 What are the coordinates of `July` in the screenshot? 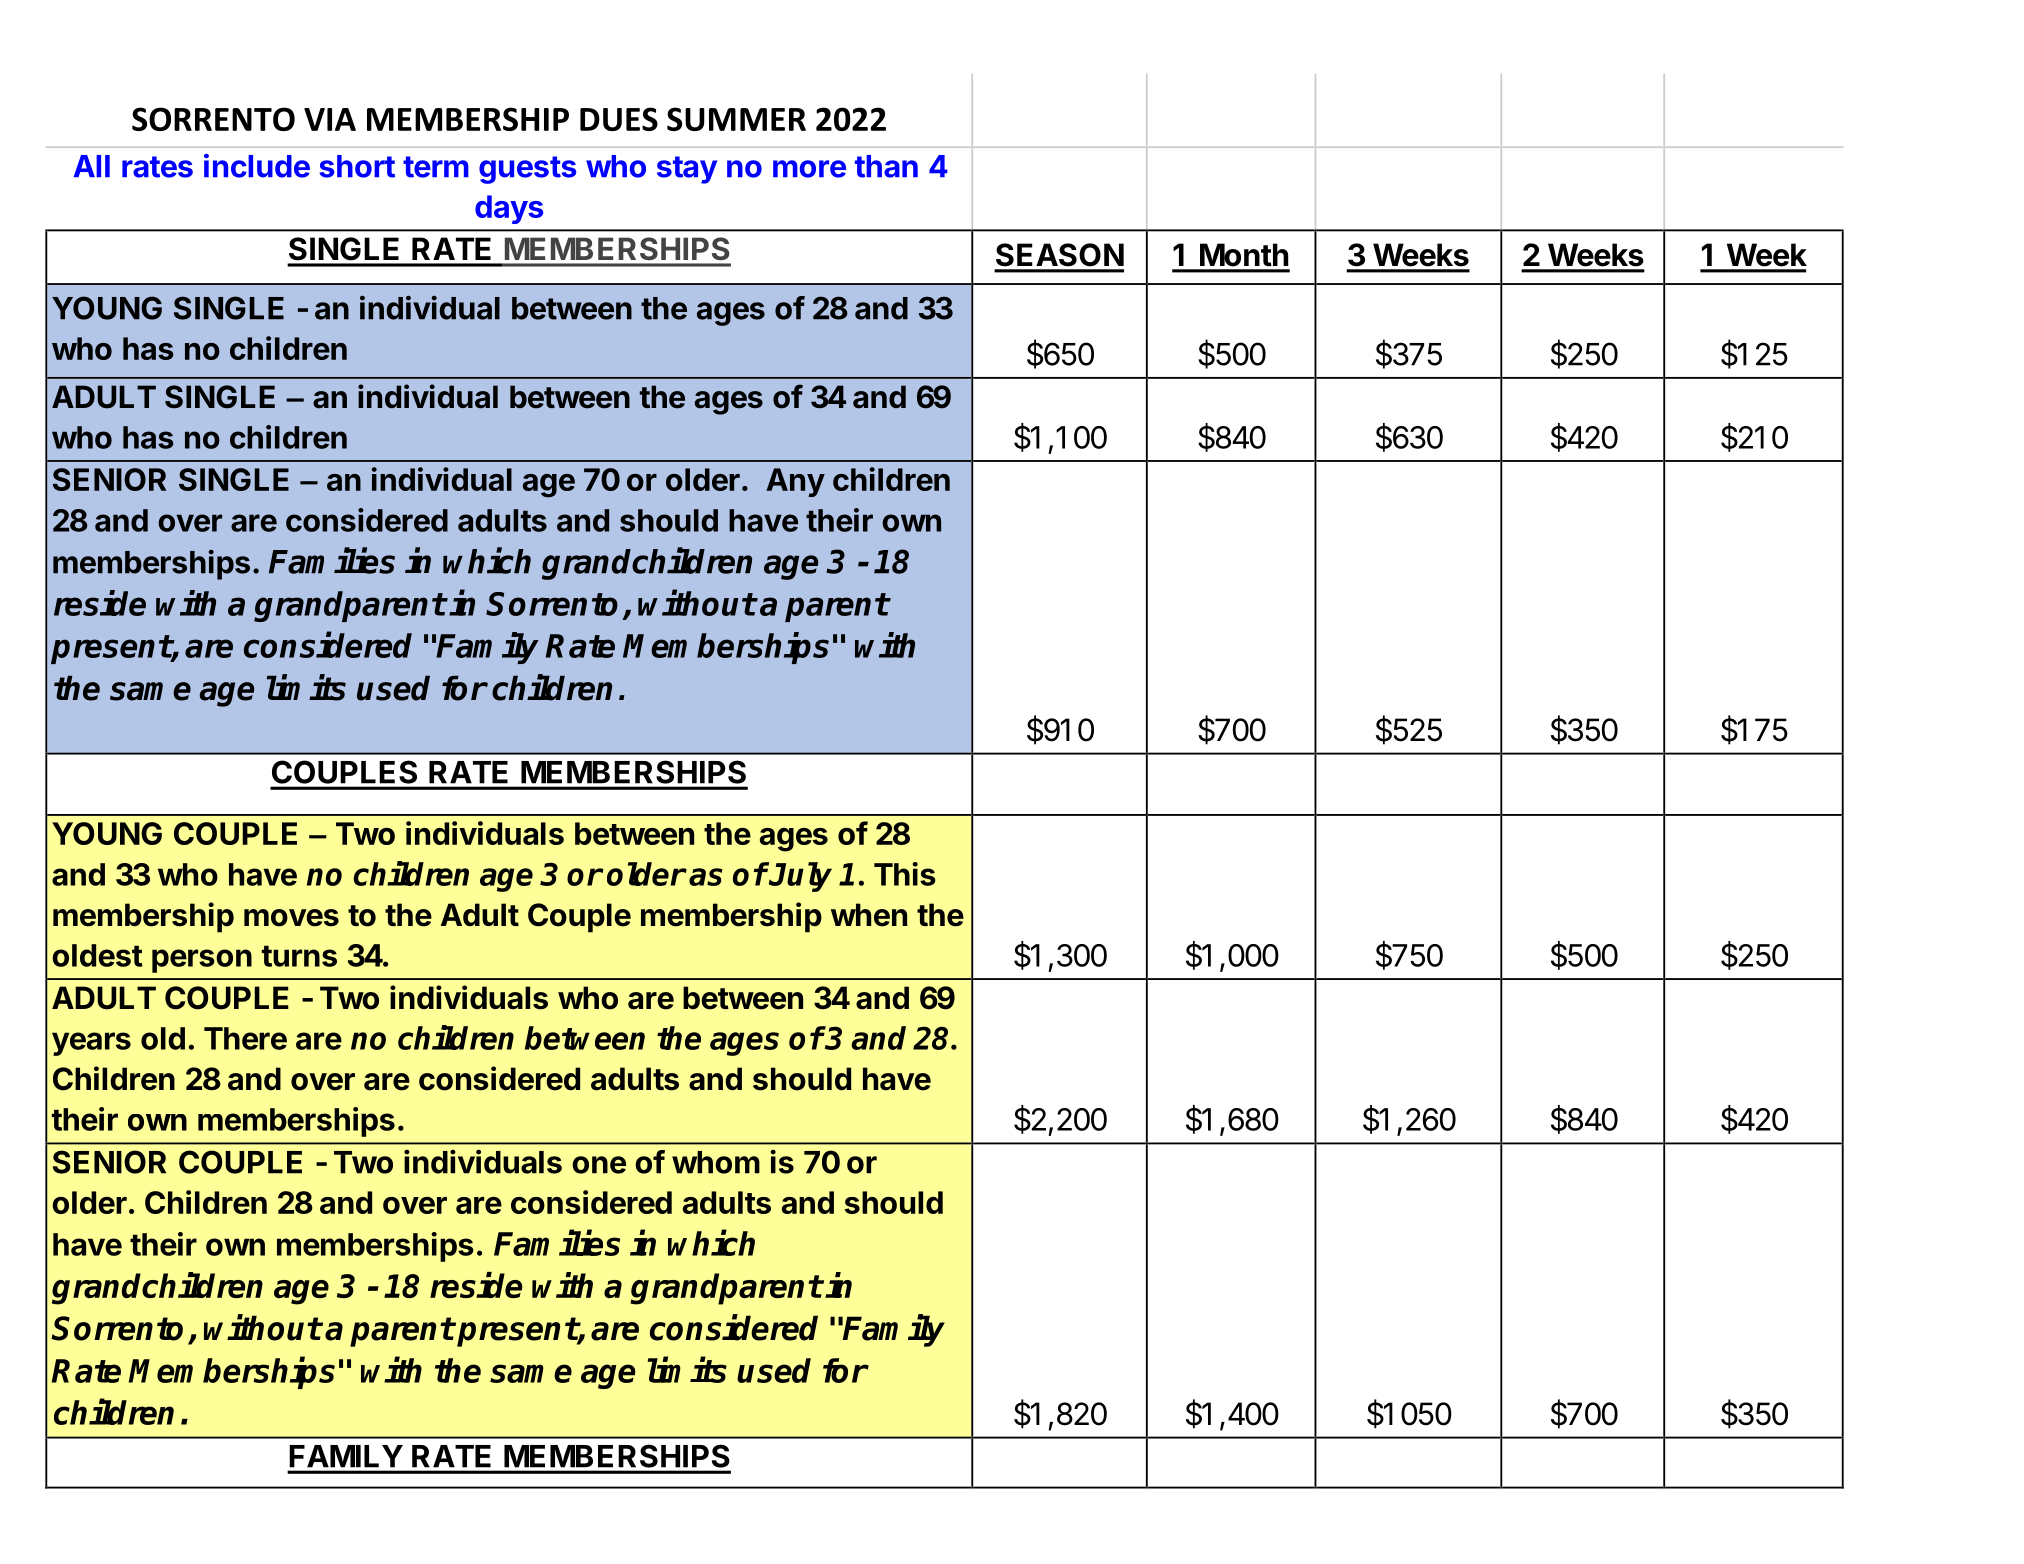 It's located at (800, 877).
